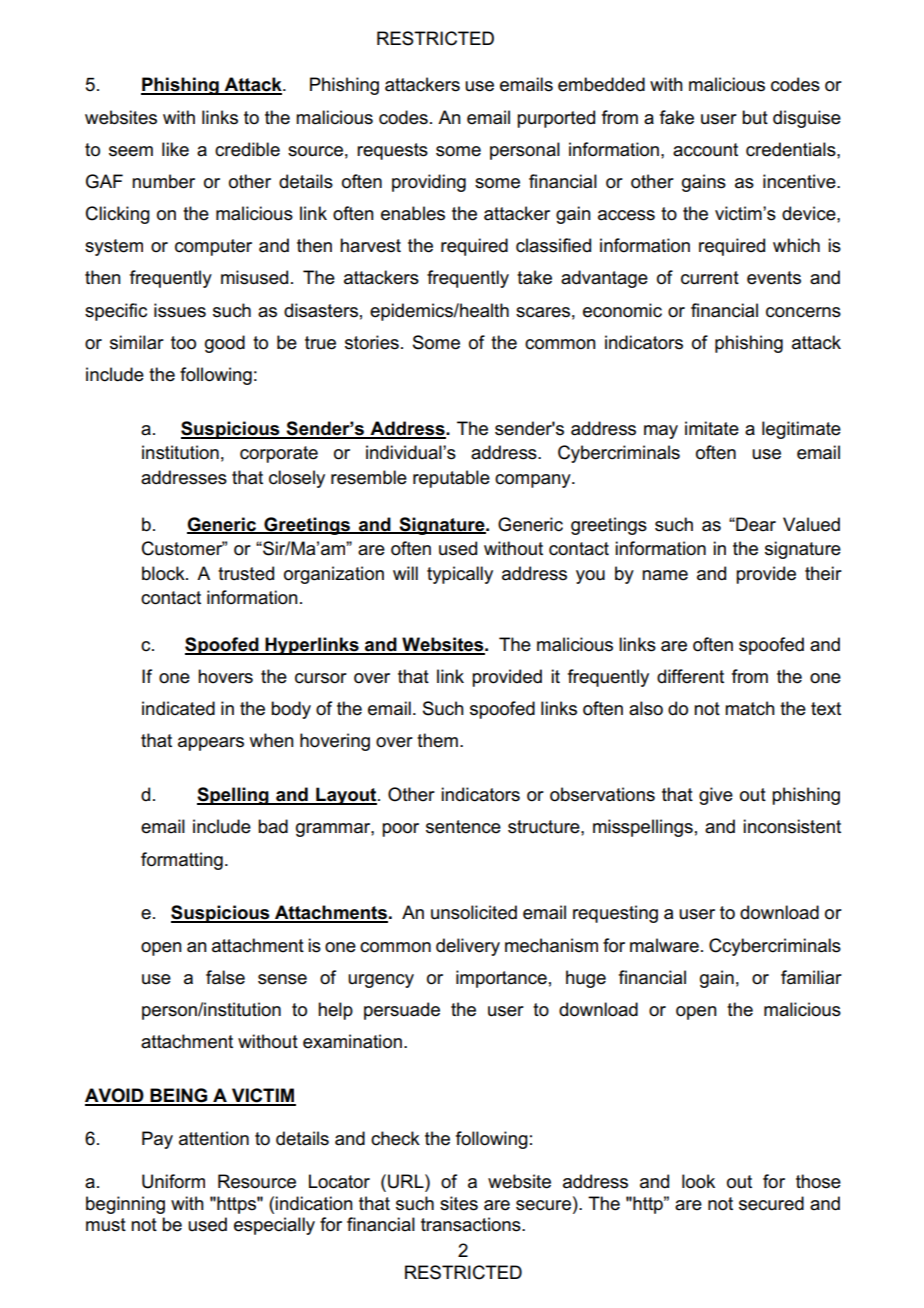  Describe the element at coordinates (690, 676) in the screenshot. I see `different` at that location.
